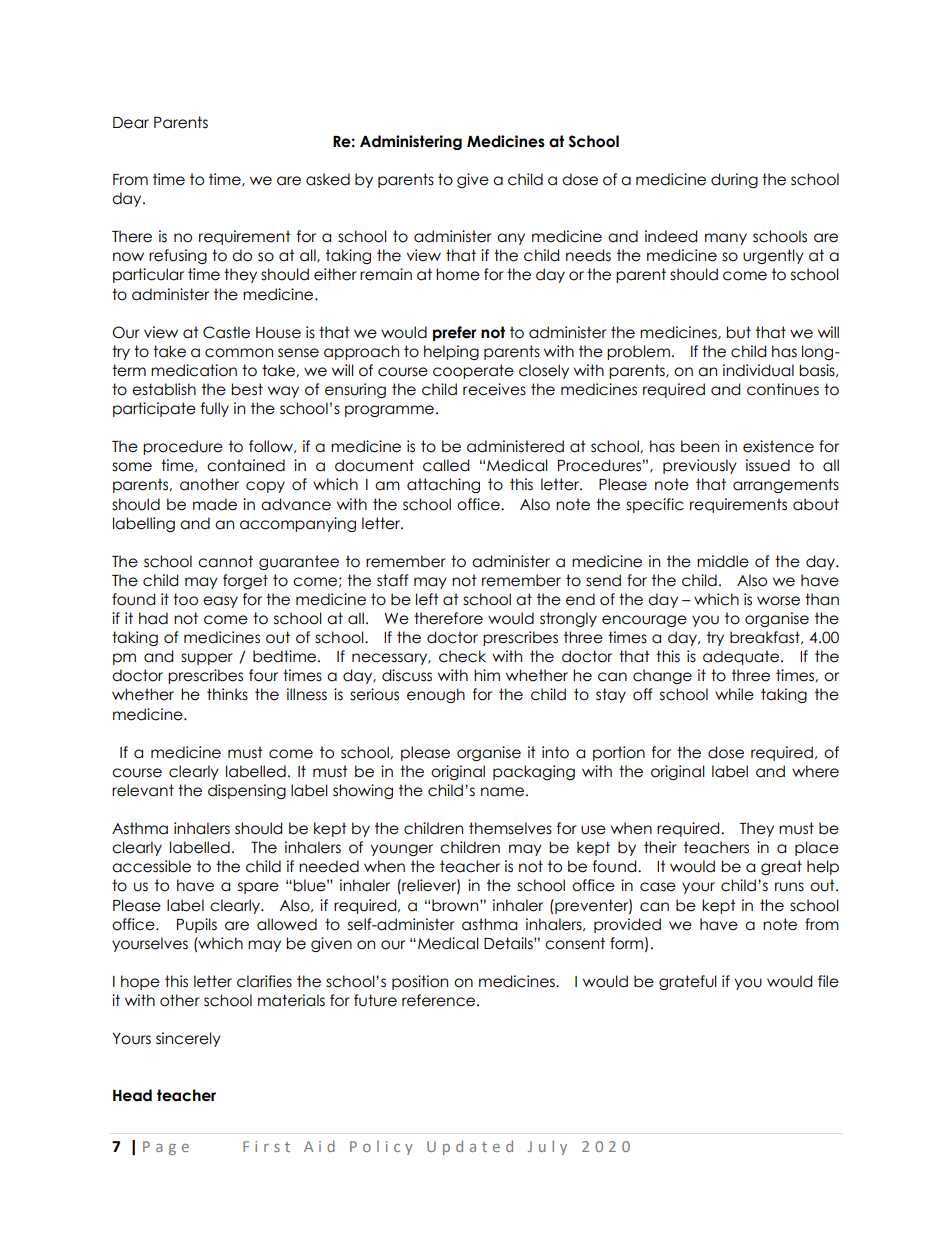  Describe the element at coordinates (734, 180) in the screenshot. I see `during` at that location.
